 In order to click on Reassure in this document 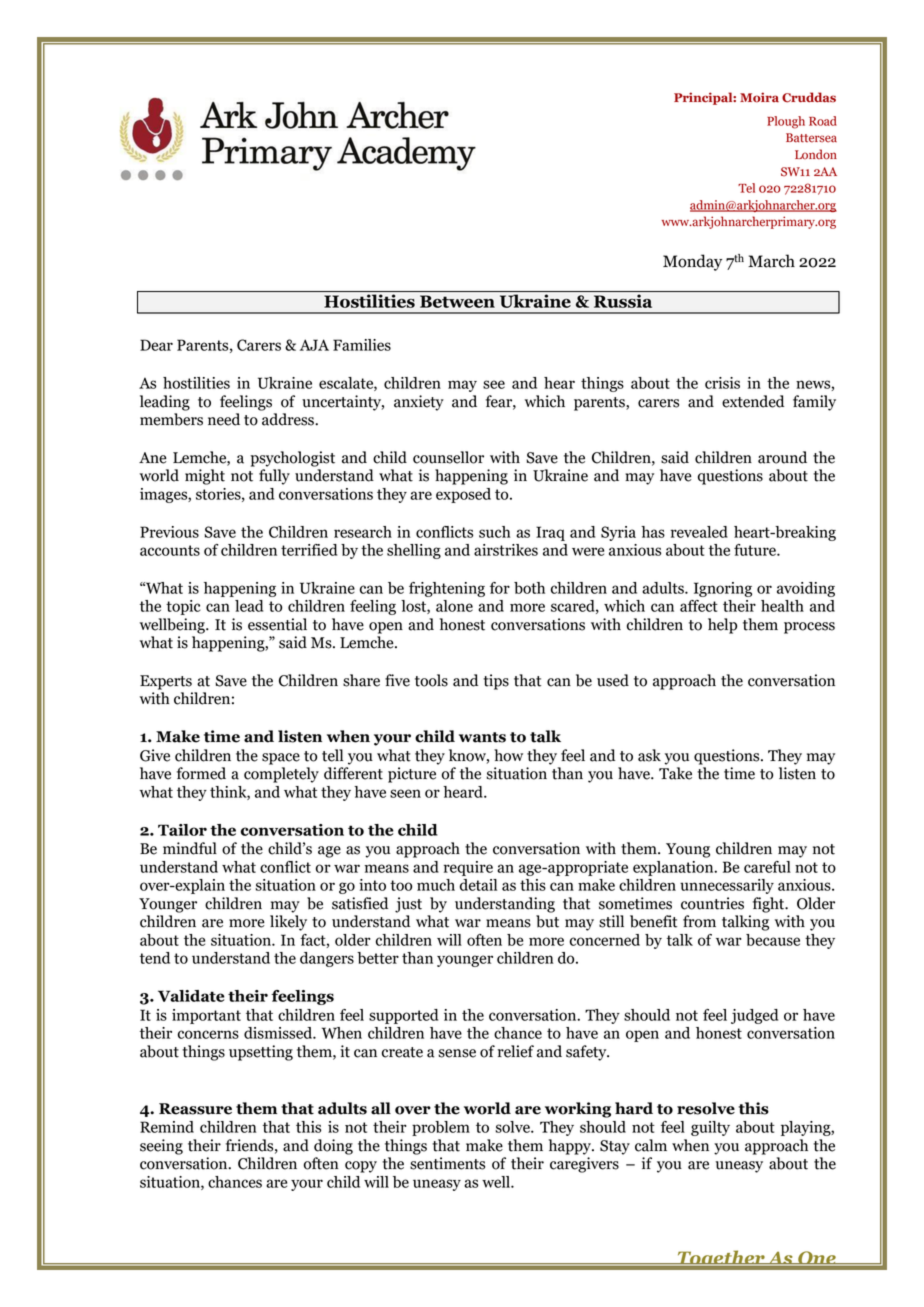, I will do `click(195, 1109)`.
